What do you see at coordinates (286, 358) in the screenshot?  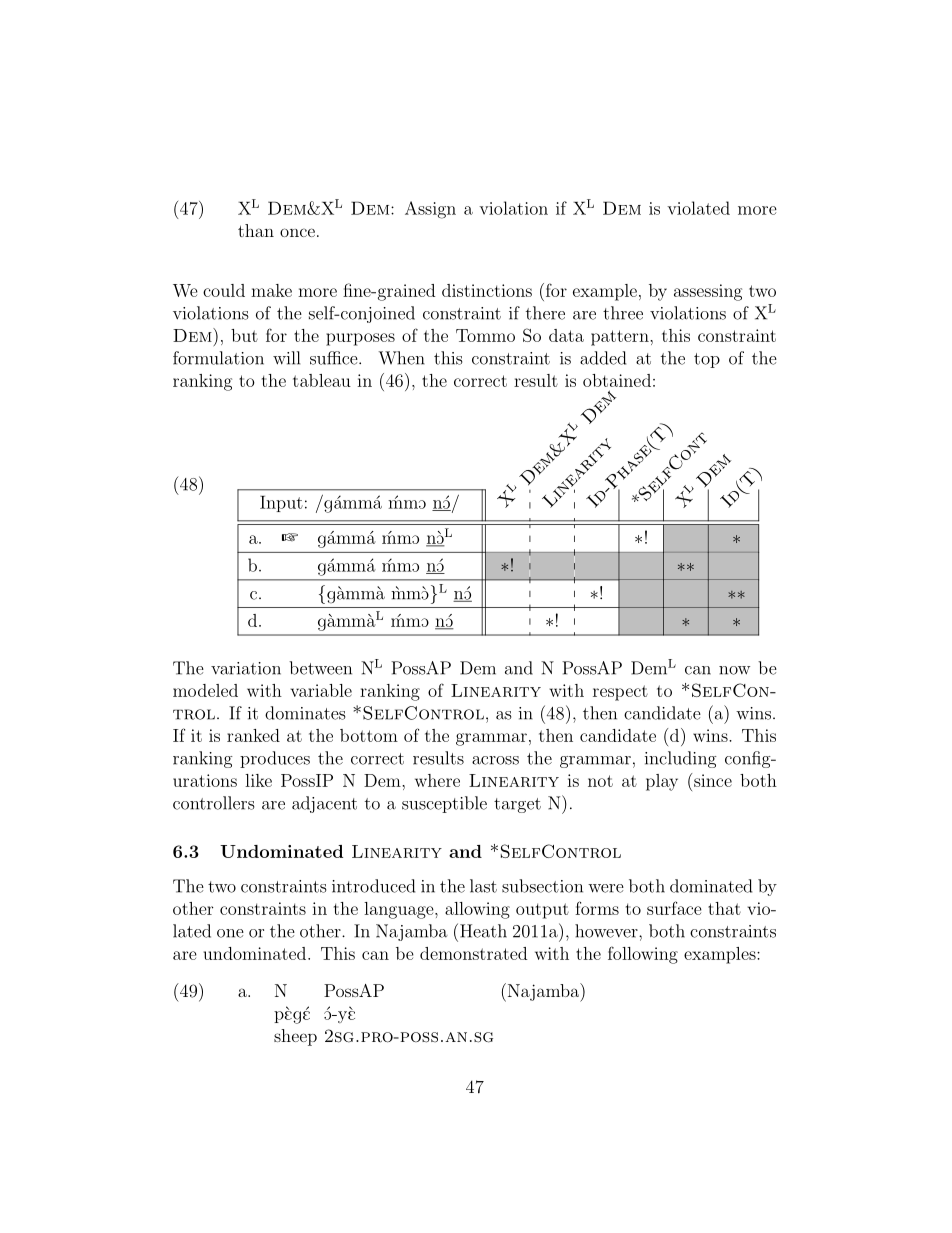 I see `will` at bounding box center [286, 358].
